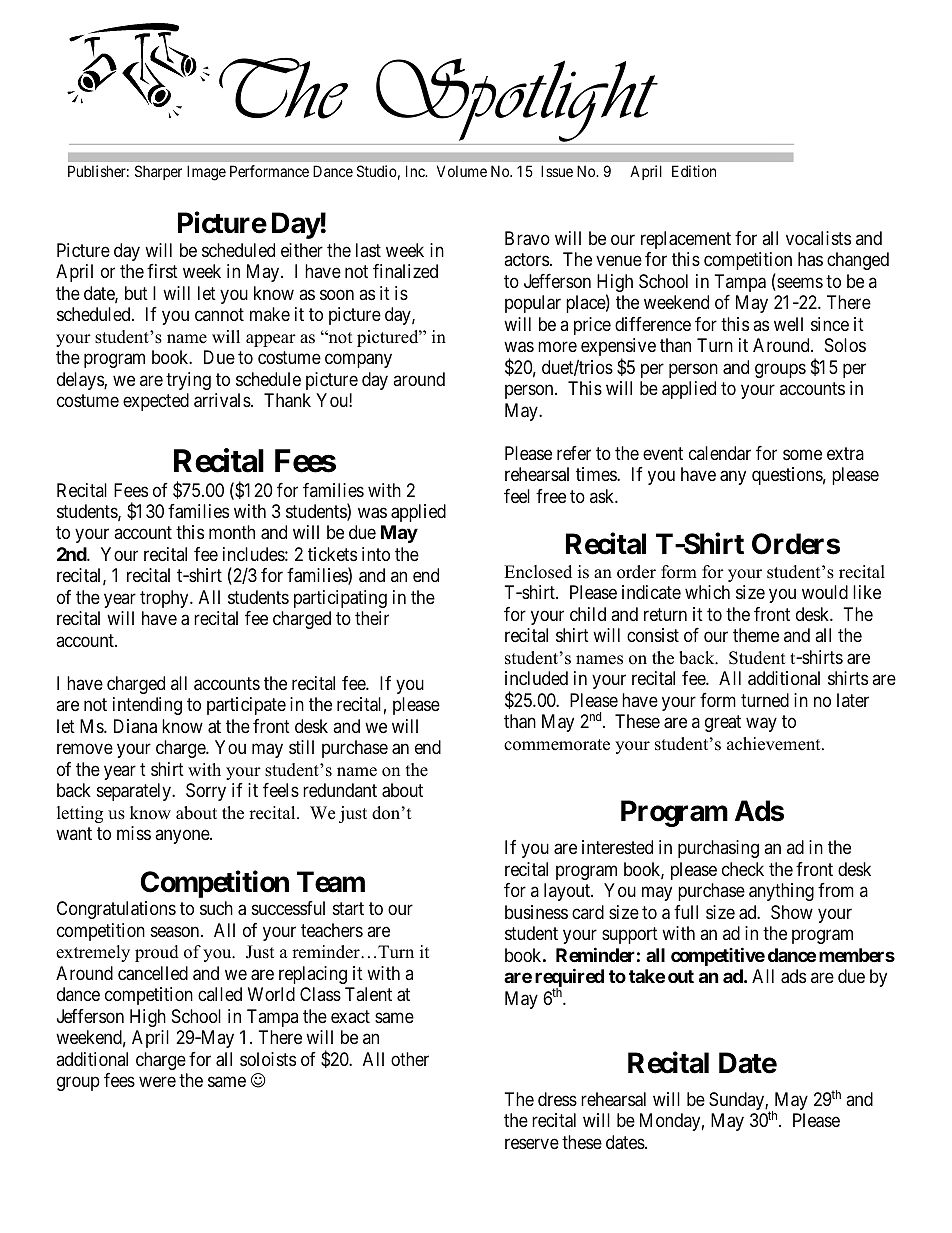 Image resolution: width=952 pixels, height=1233 pixels. I want to click on Sharper, so click(158, 172).
